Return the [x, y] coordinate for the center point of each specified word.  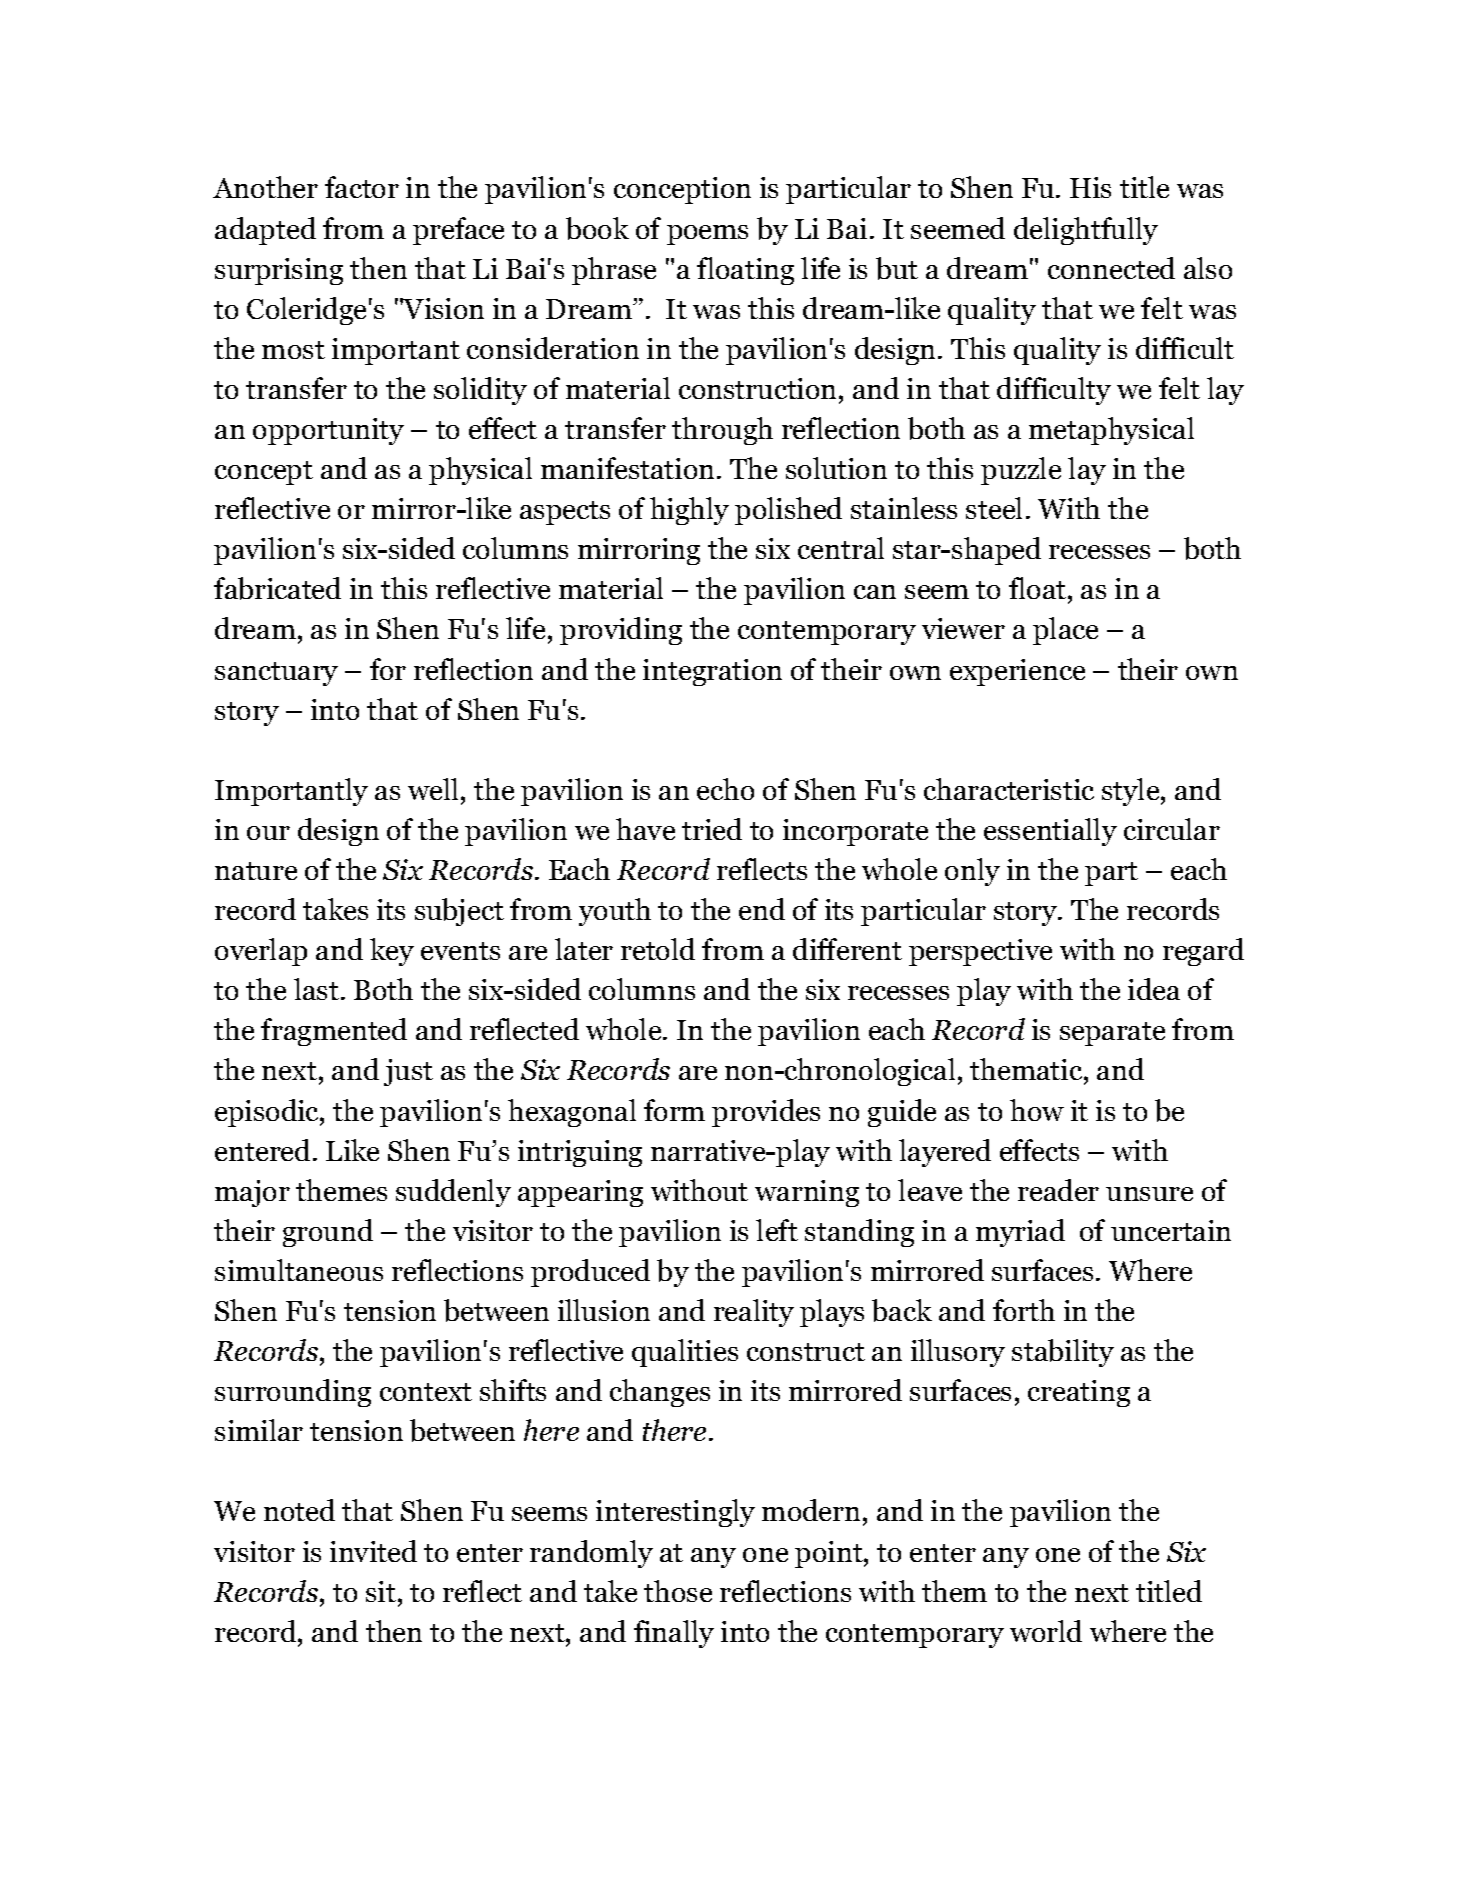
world [1046, 1631]
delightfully [1086, 231]
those [678, 1591]
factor [362, 187]
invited [373, 1551]
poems [707, 235]
